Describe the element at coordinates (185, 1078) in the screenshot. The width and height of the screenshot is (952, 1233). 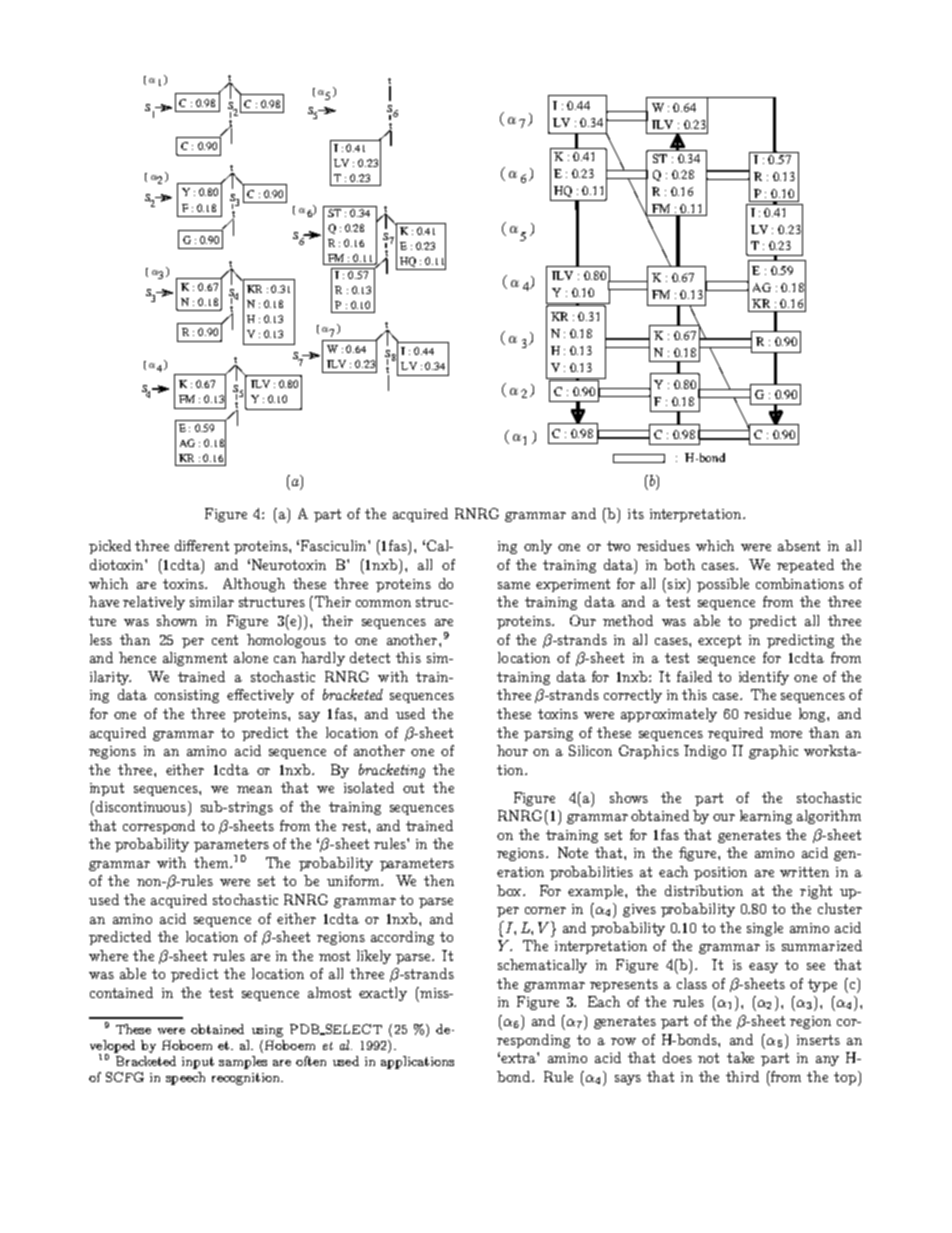
I see `speech` at that location.
